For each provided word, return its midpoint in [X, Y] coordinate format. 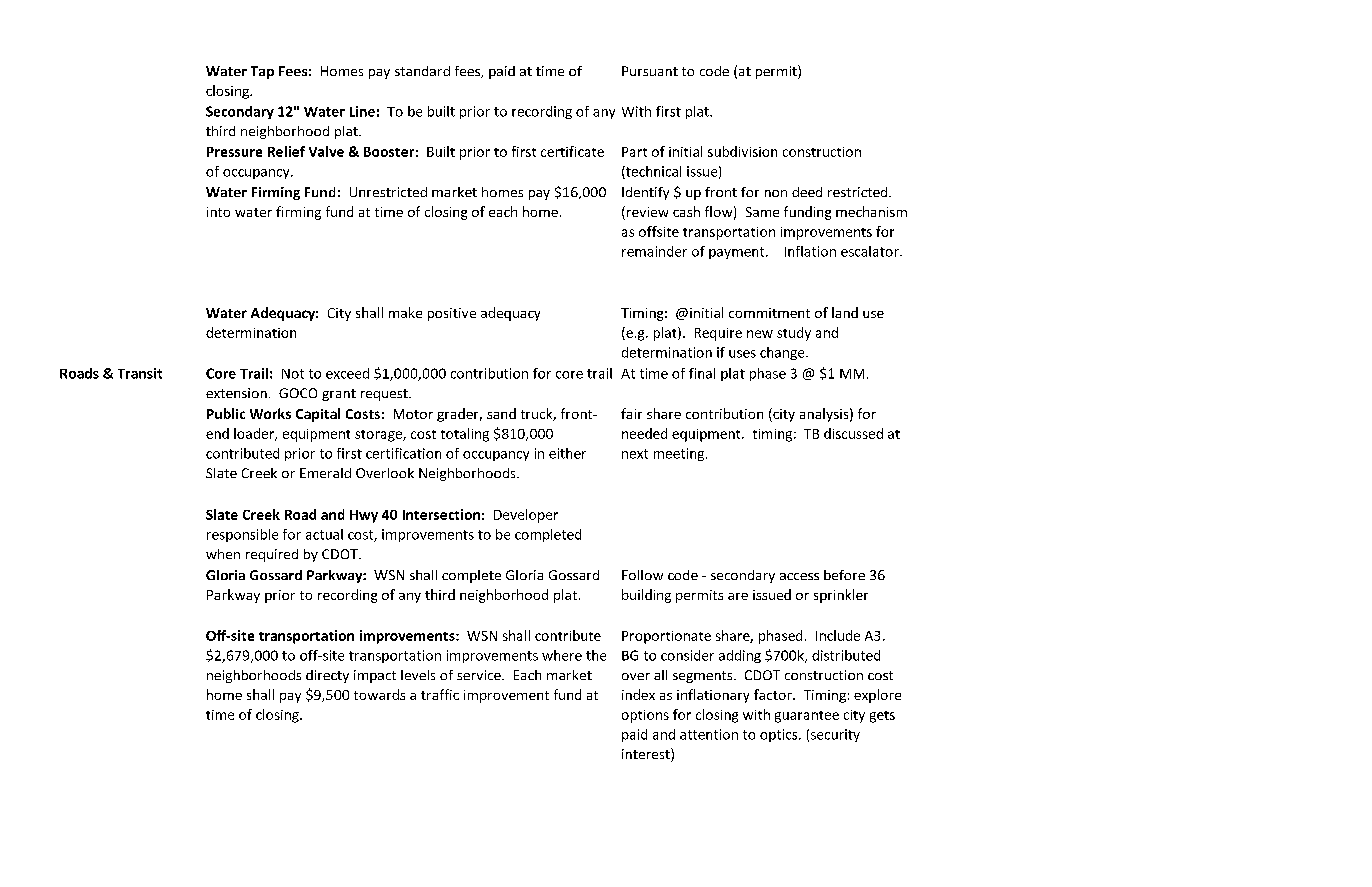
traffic [440, 694]
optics [780, 735]
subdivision [742, 151]
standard [422, 71]
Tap [262, 72]
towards [379, 694]
